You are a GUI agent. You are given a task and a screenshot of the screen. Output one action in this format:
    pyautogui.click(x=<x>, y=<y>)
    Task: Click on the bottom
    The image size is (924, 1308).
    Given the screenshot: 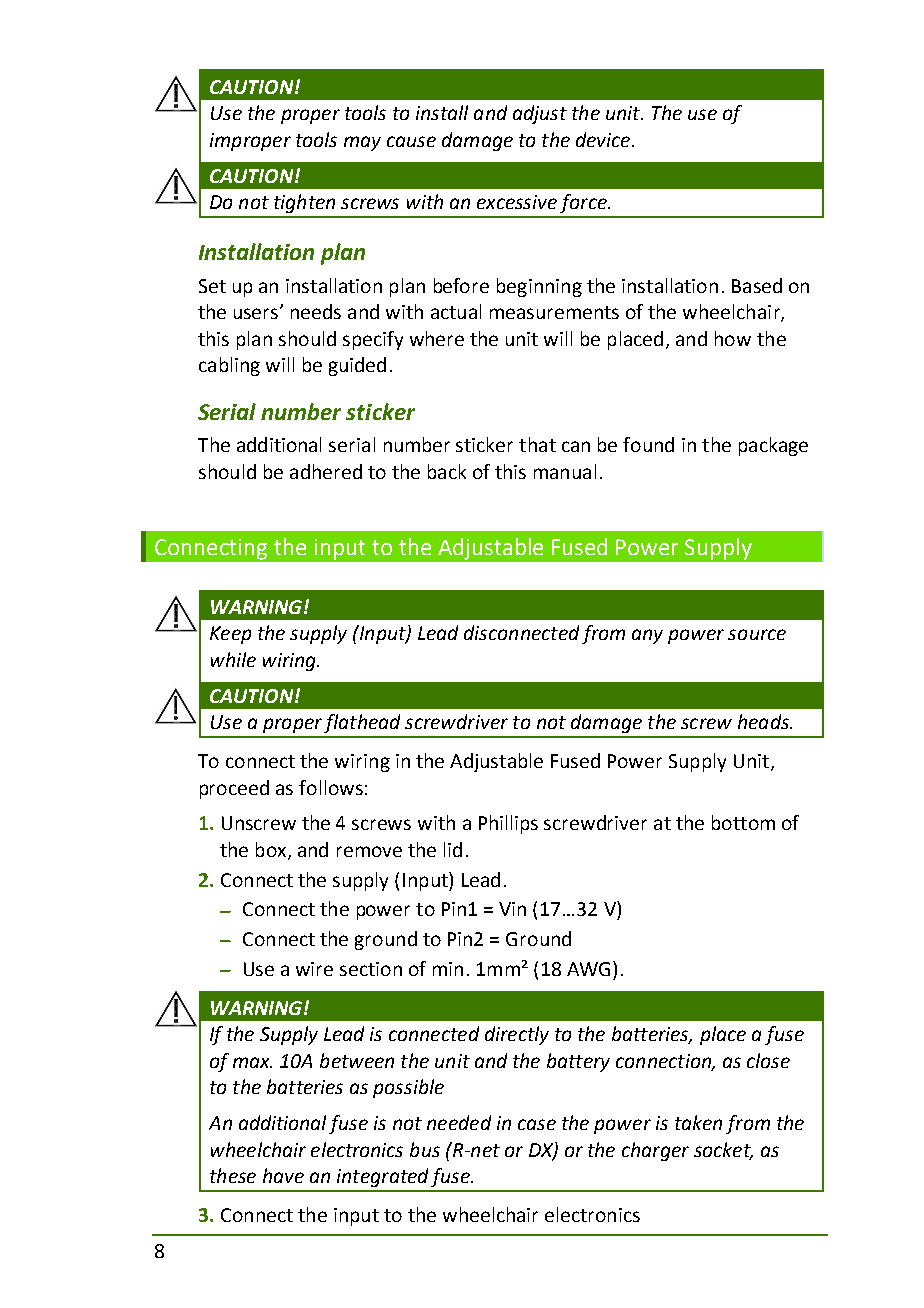 What is the action you would take?
    pyautogui.click(x=743, y=822)
